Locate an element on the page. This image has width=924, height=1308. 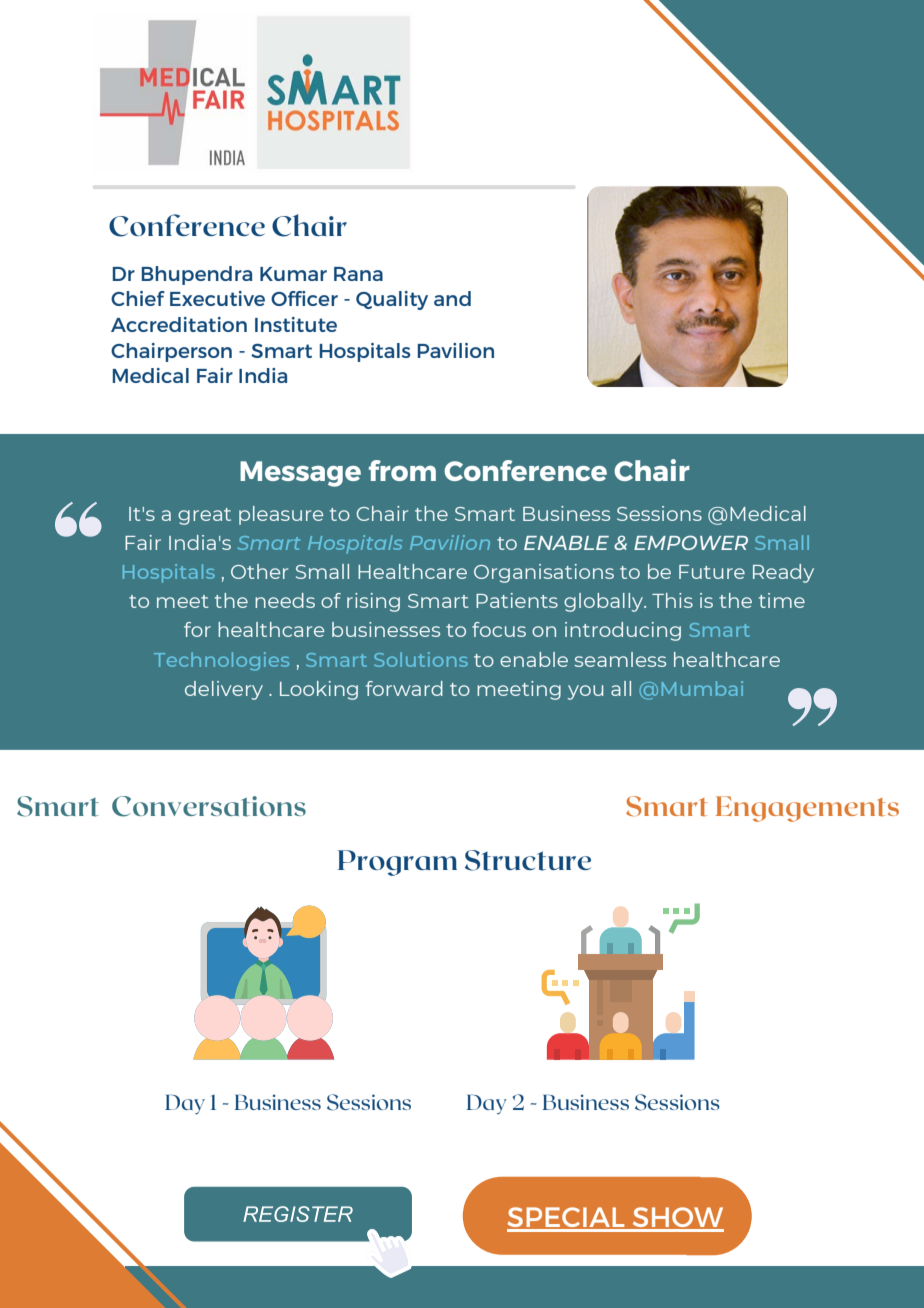
Quality is located at coordinates (392, 300).
